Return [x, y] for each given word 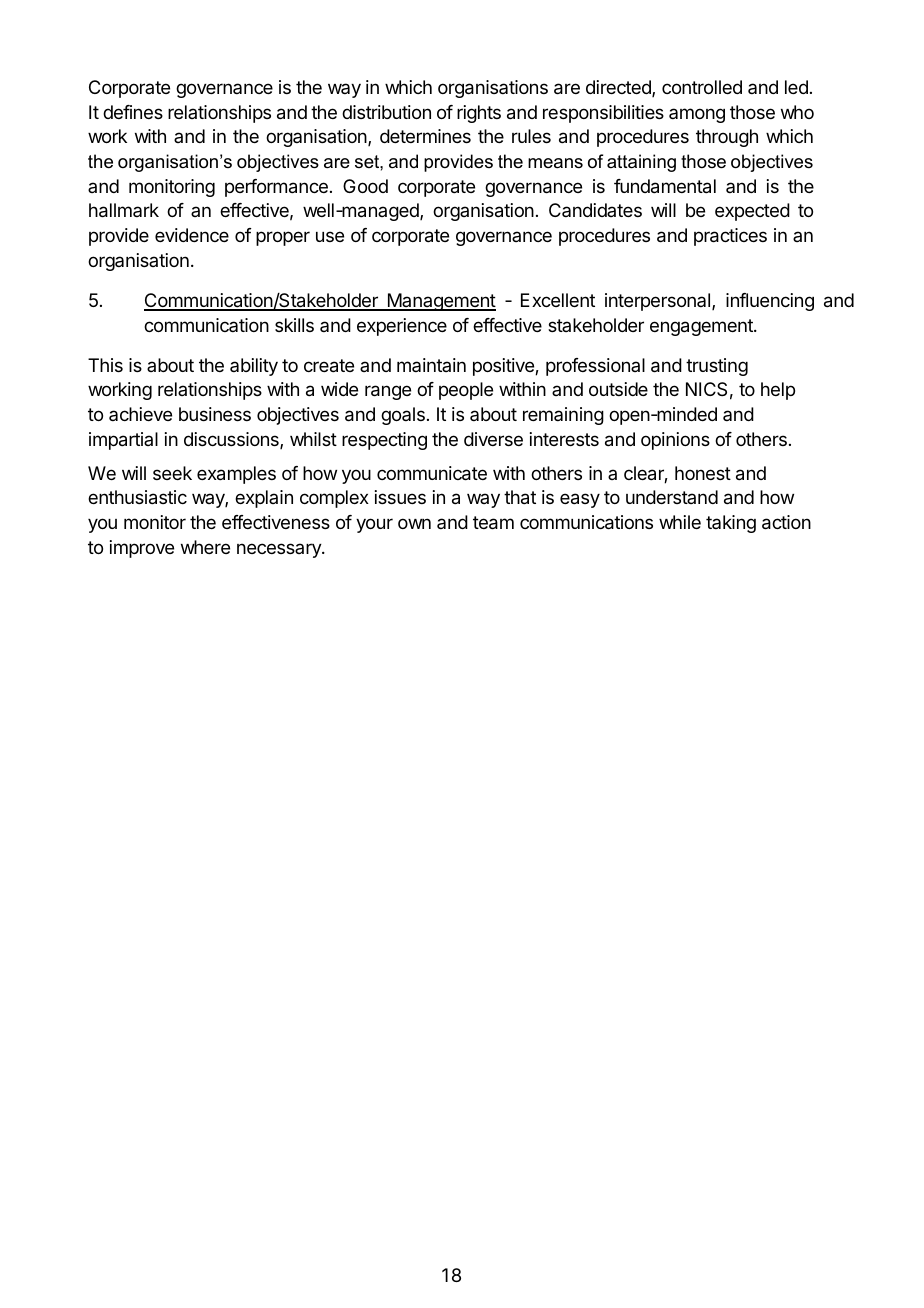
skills [294, 325]
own [414, 523]
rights [479, 114]
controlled [702, 87]
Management [440, 302]
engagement [702, 327]
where [205, 547]
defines [133, 112]
